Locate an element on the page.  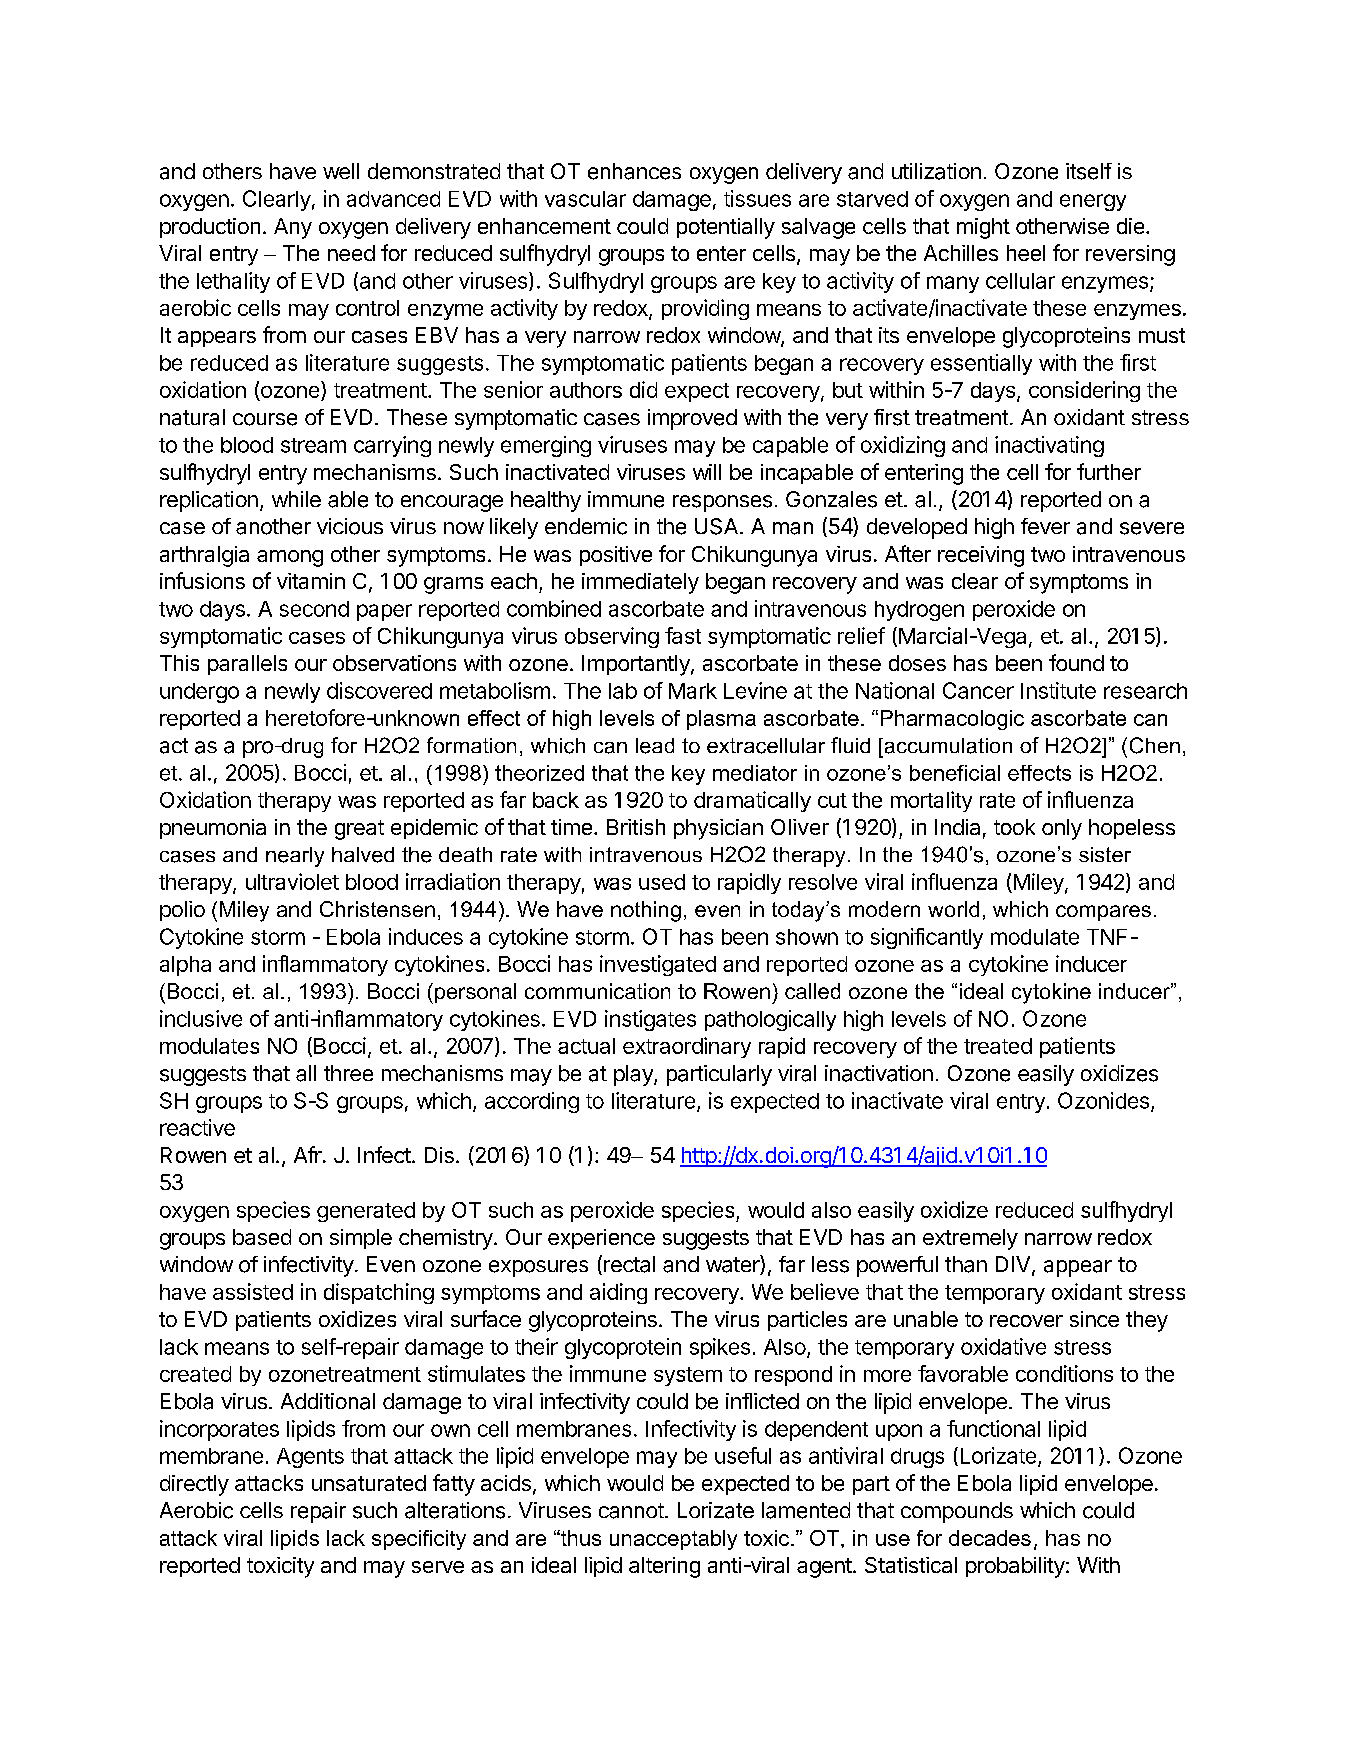
Afr is located at coordinates (308, 1154).
